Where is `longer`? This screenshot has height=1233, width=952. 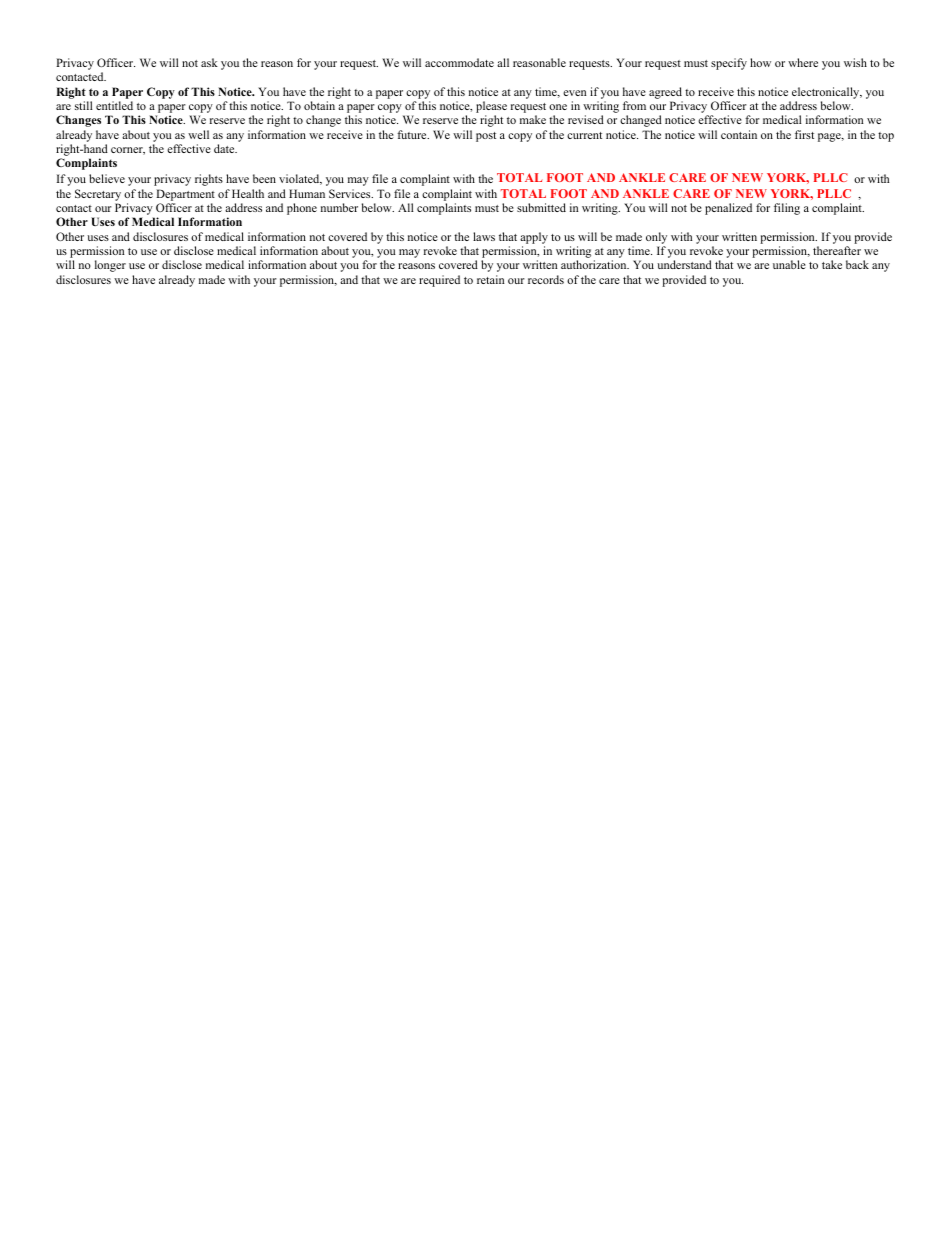 longer is located at coordinates (110, 266).
